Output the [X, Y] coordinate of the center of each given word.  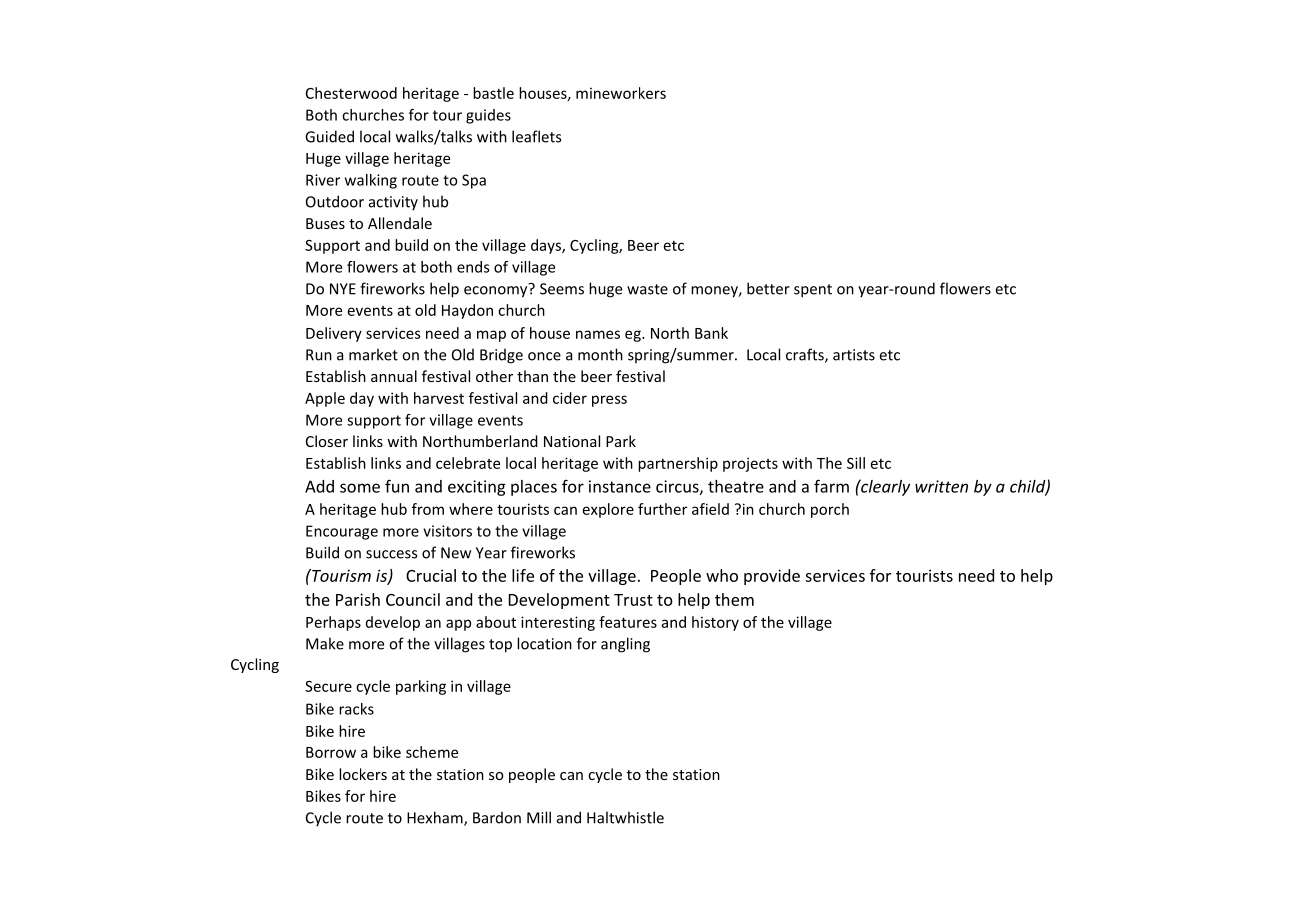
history [715, 623]
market [373, 354]
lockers [363, 774]
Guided [329, 136]
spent [813, 291]
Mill [539, 817]
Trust [633, 600]
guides [488, 116]
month [600, 354]
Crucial [431, 575]
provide [772, 577]
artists [854, 355]
